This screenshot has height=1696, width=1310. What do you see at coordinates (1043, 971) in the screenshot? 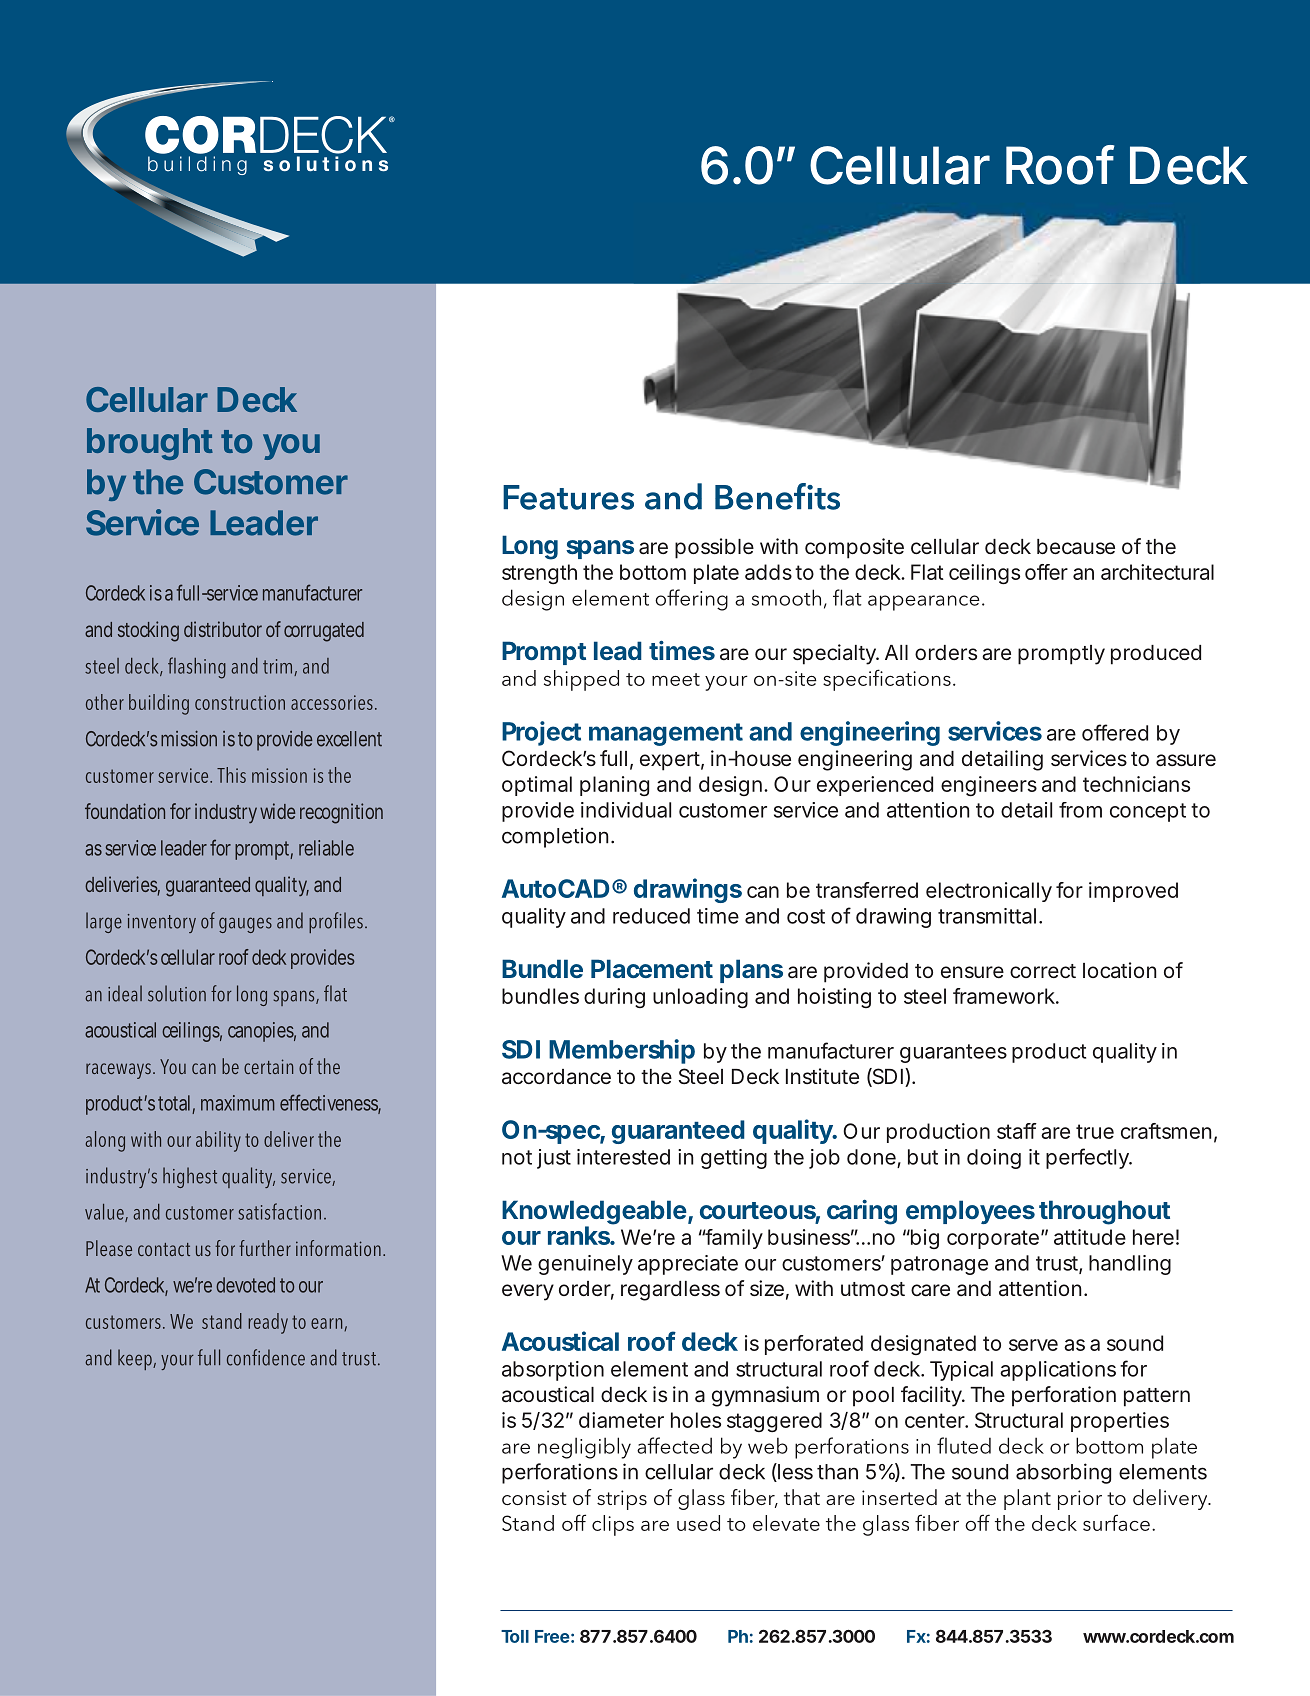
I see `correct` at bounding box center [1043, 971].
